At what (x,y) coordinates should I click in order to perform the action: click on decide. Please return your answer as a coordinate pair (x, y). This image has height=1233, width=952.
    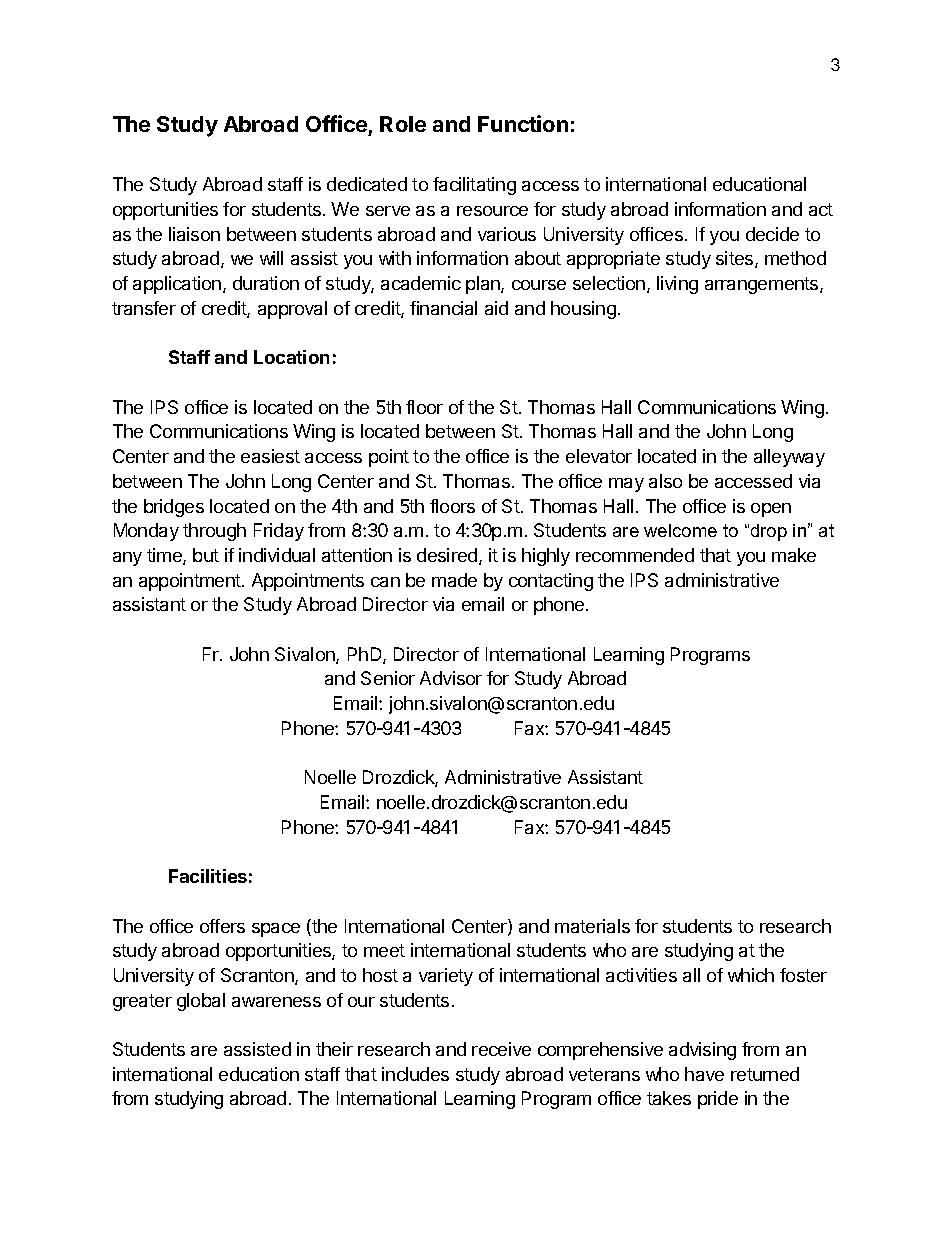
    Looking at the image, I should click on (772, 234).
